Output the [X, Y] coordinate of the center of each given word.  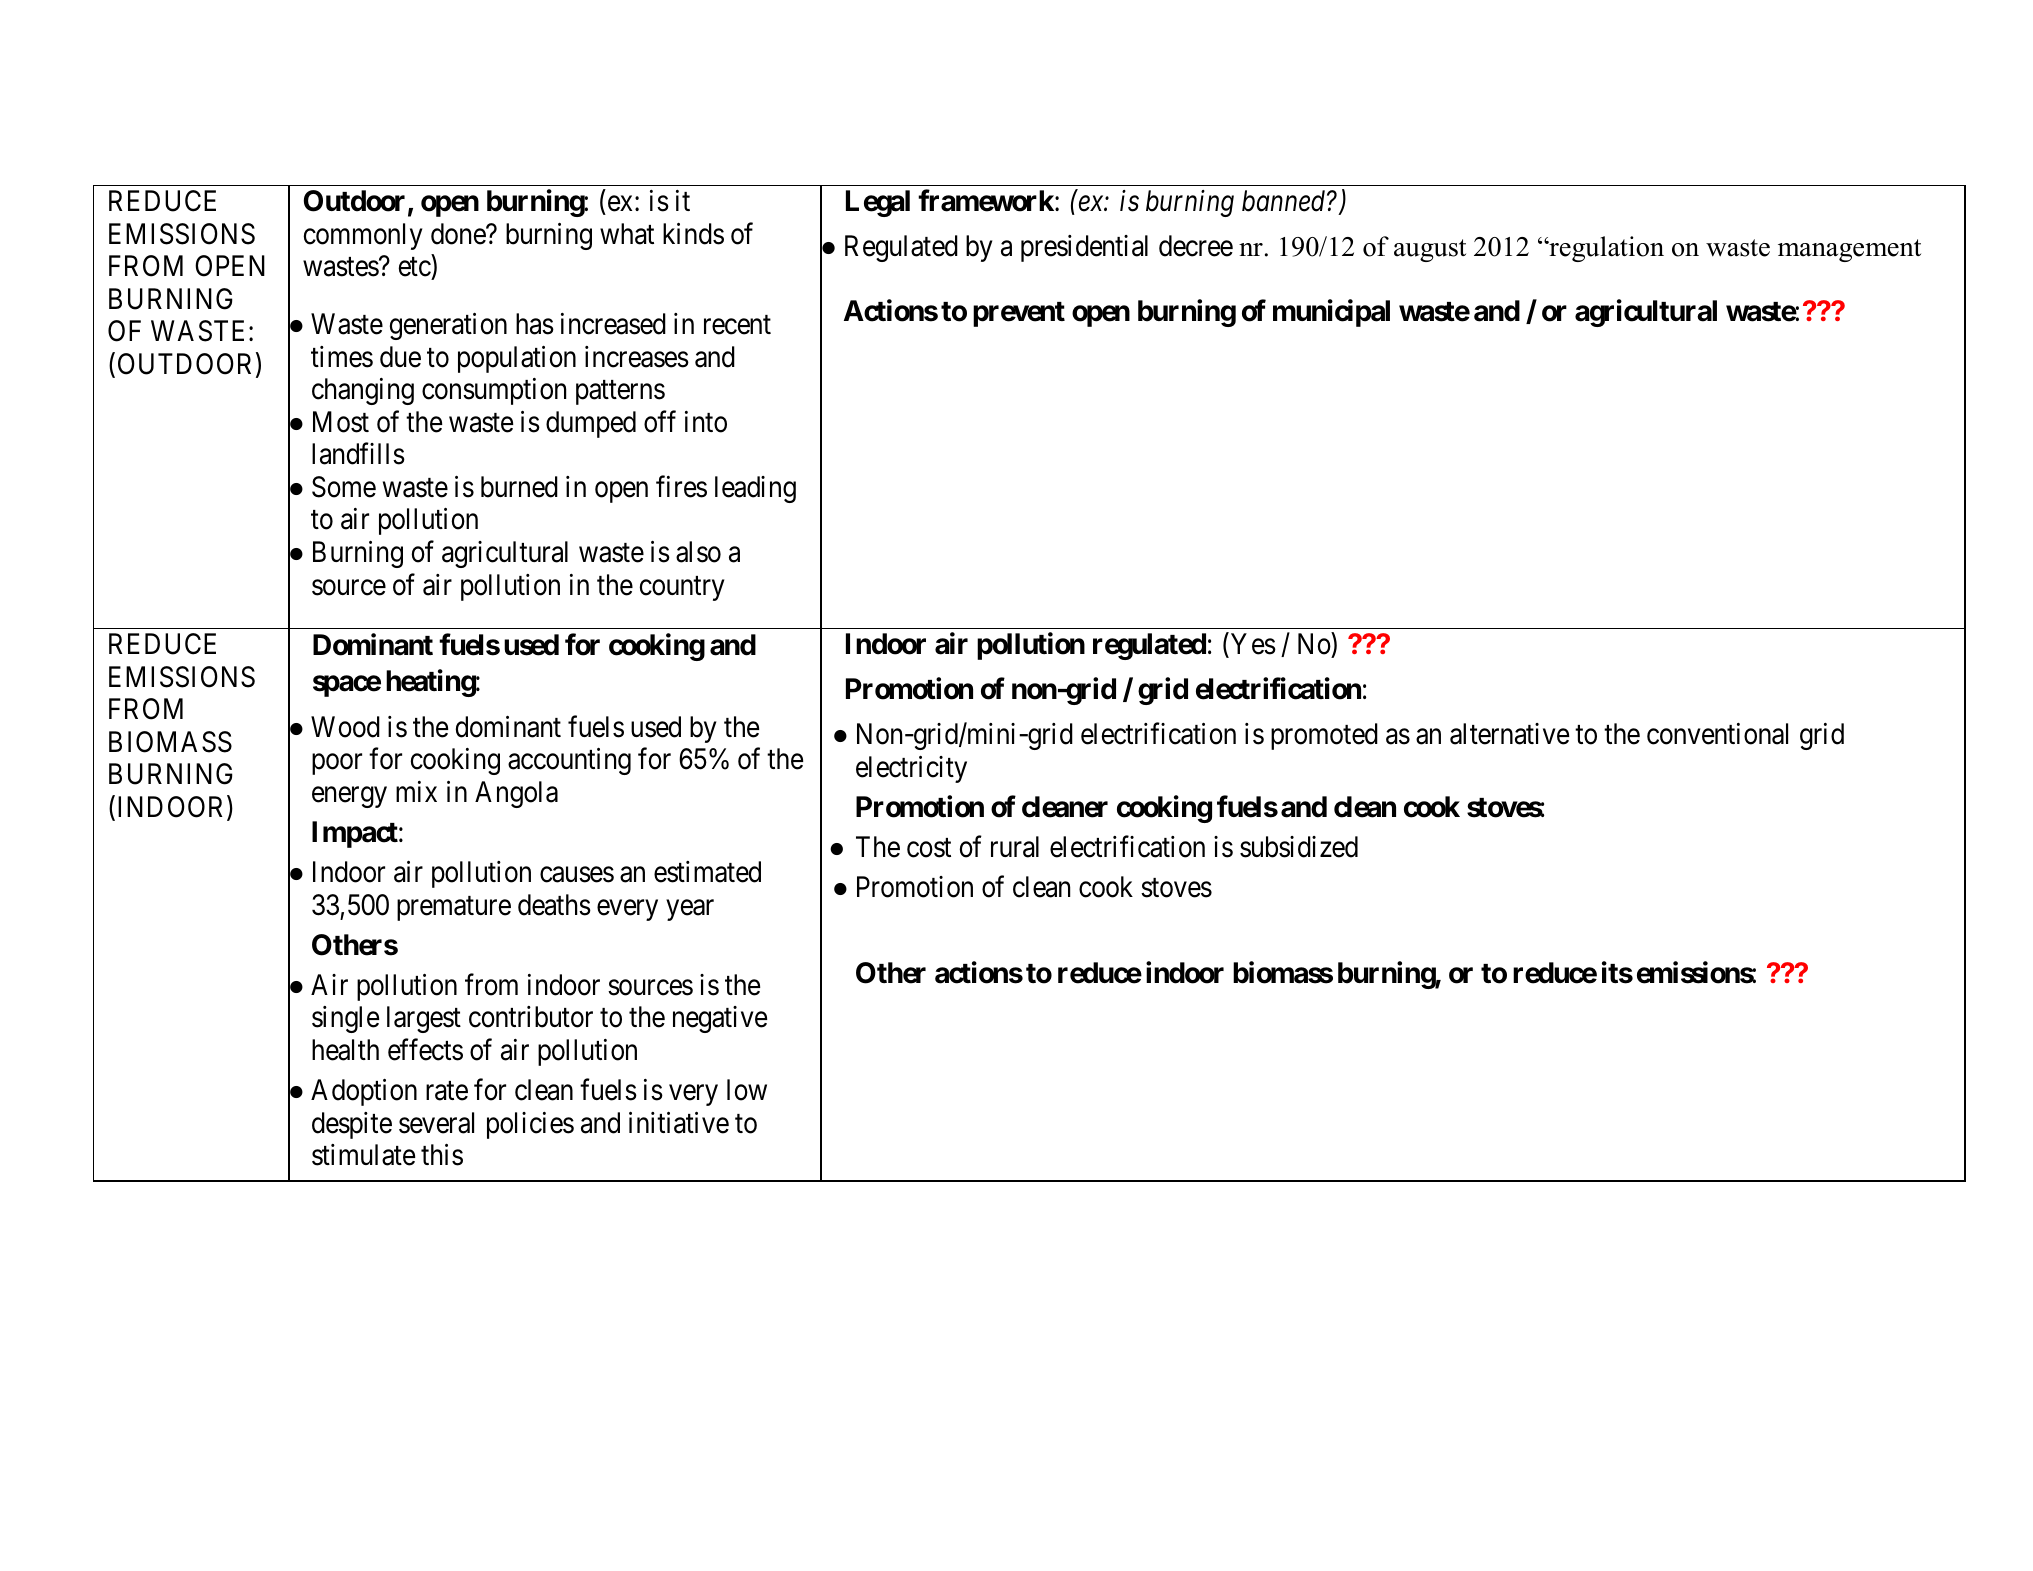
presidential [1084, 248]
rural [1015, 847]
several [436, 1123]
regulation [1605, 249]
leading [755, 489]
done [459, 234]
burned [519, 487]
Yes [1253, 644]
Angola [516, 794]
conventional [1717, 734]
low [747, 1090]
